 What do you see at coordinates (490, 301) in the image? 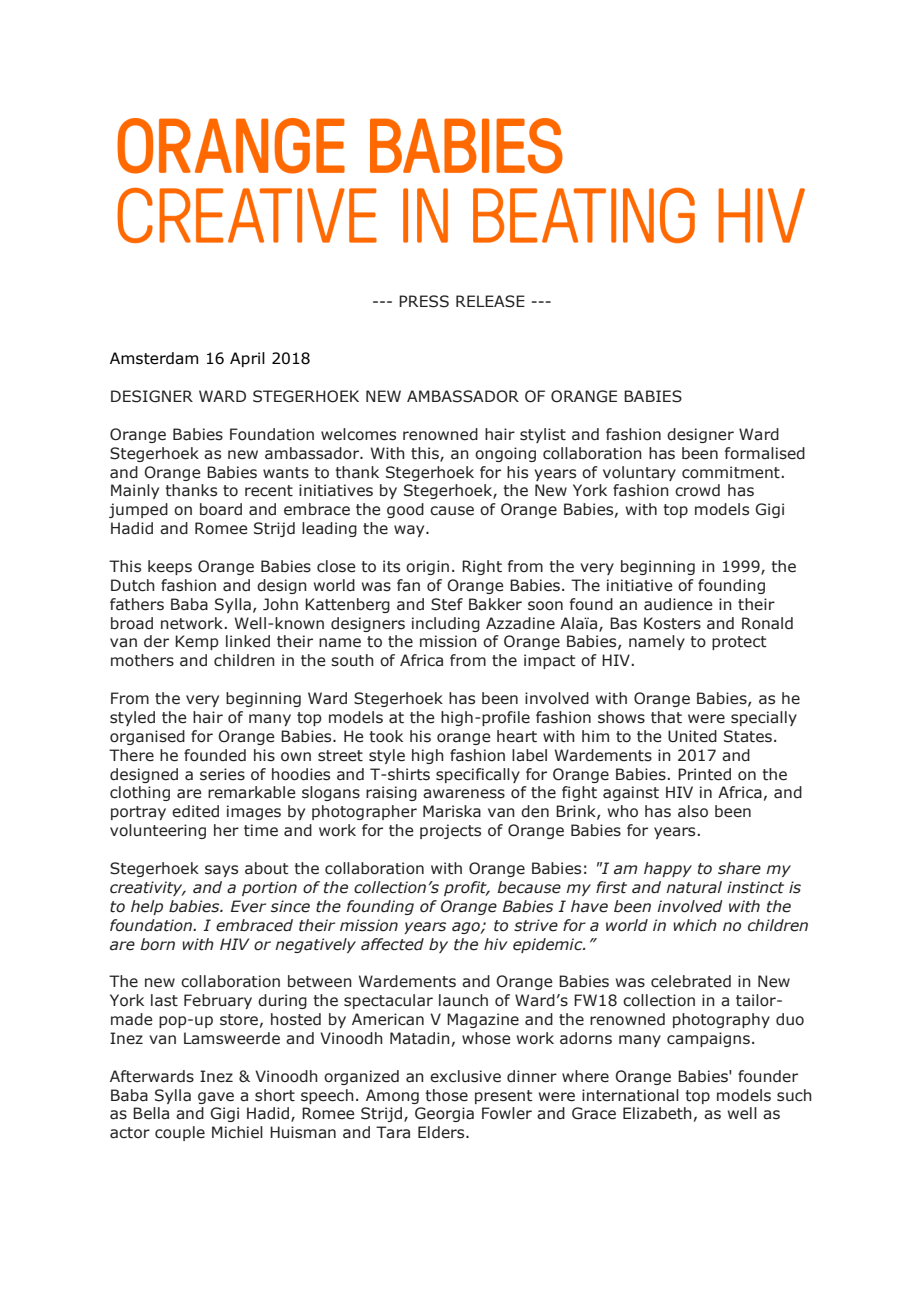
I see `RELEASE` at bounding box center [490, 301].
